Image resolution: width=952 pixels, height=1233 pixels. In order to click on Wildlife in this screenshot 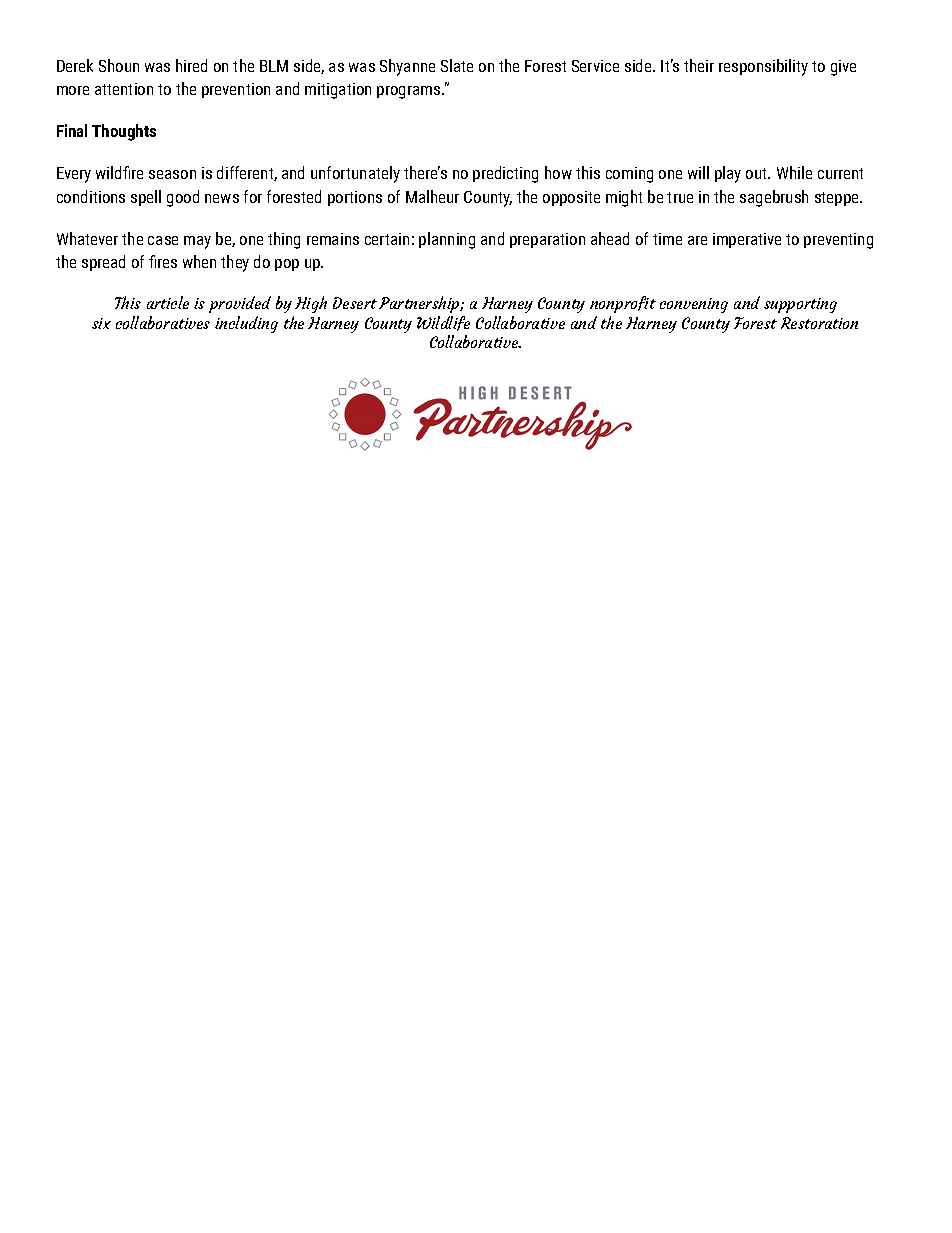, I will do `click(443, 323)`.
